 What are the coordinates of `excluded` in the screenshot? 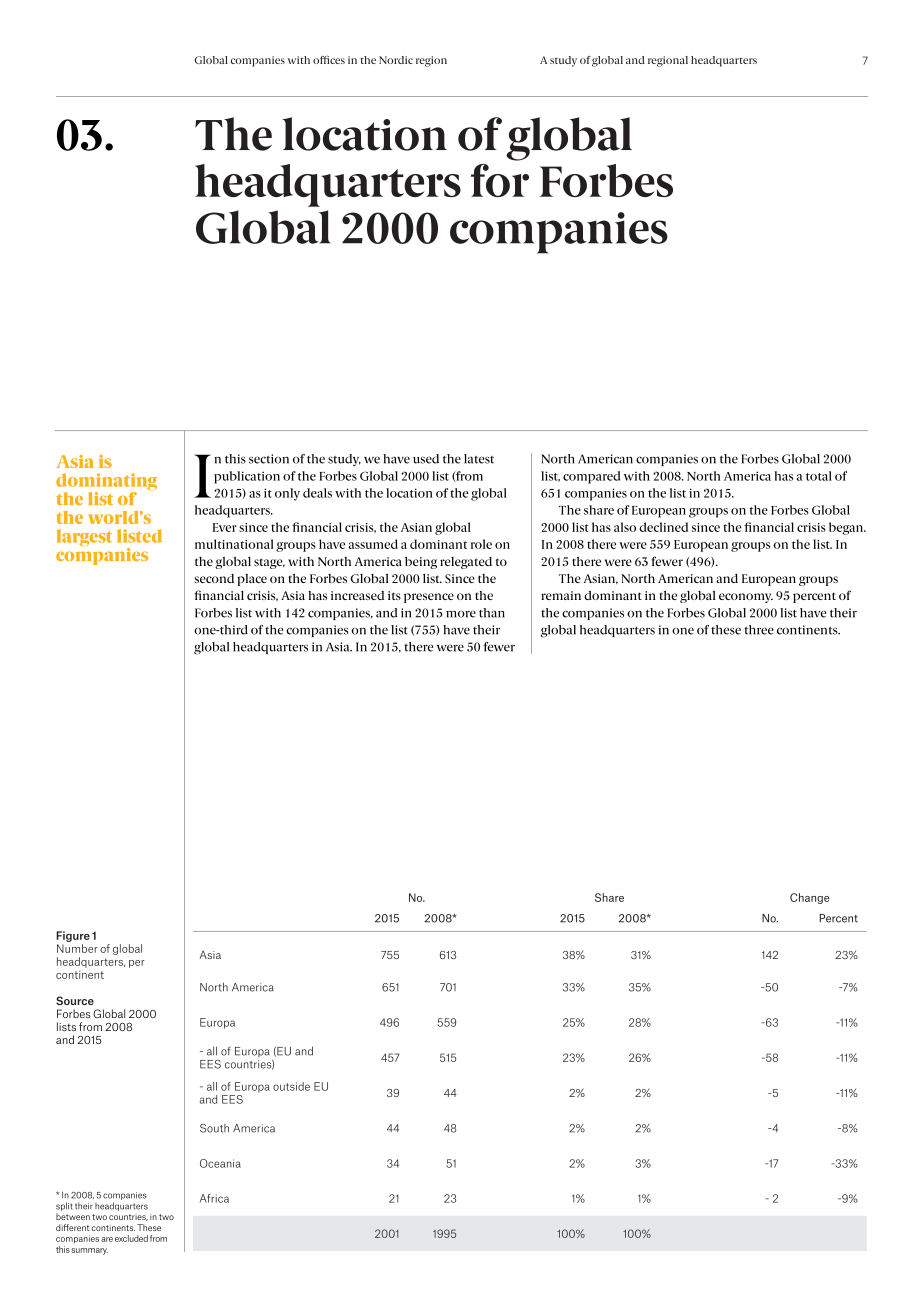 It's located at (131, 1238).
